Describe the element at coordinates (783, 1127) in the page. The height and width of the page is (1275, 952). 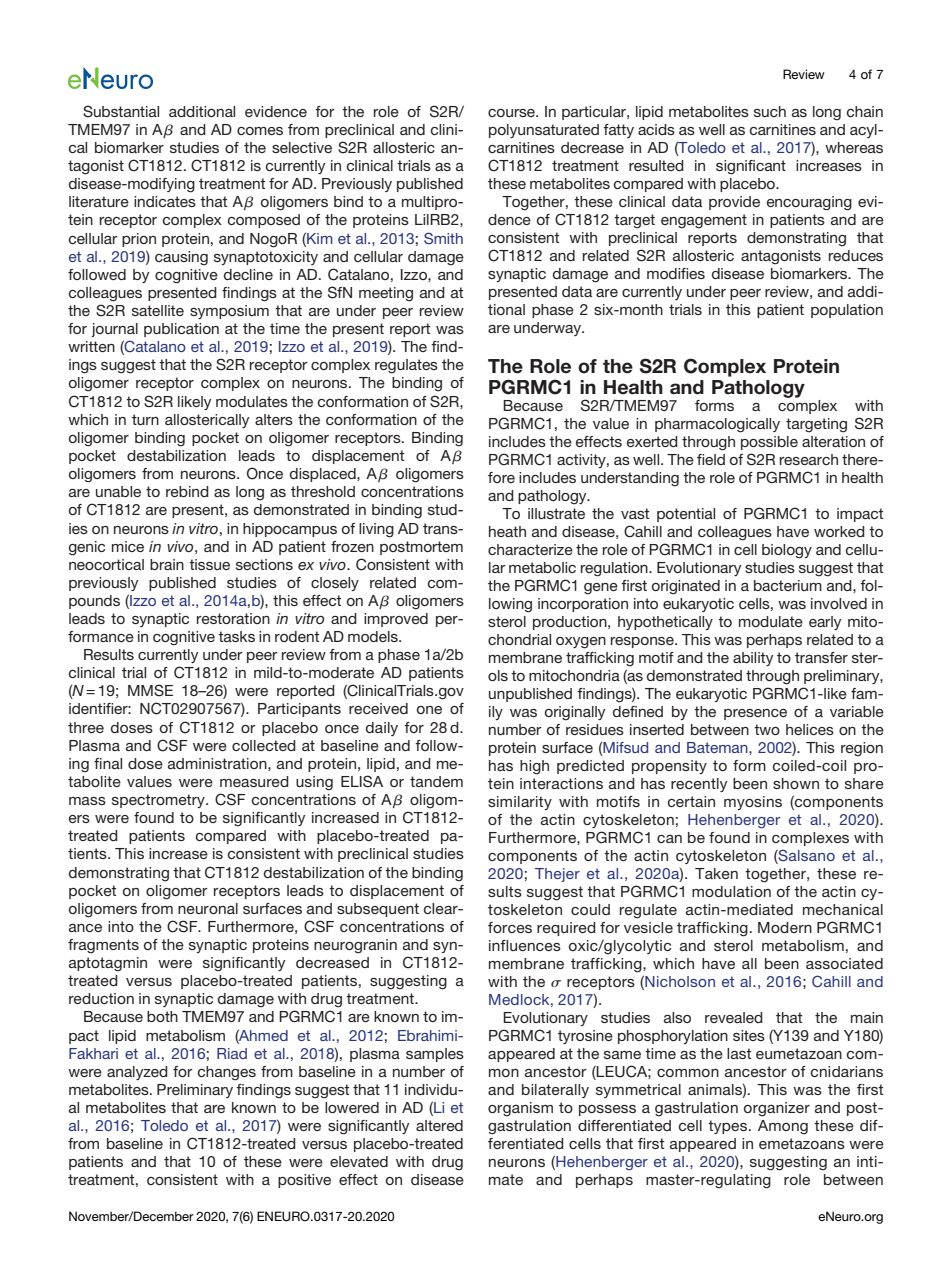
I see `Among` at that location.
